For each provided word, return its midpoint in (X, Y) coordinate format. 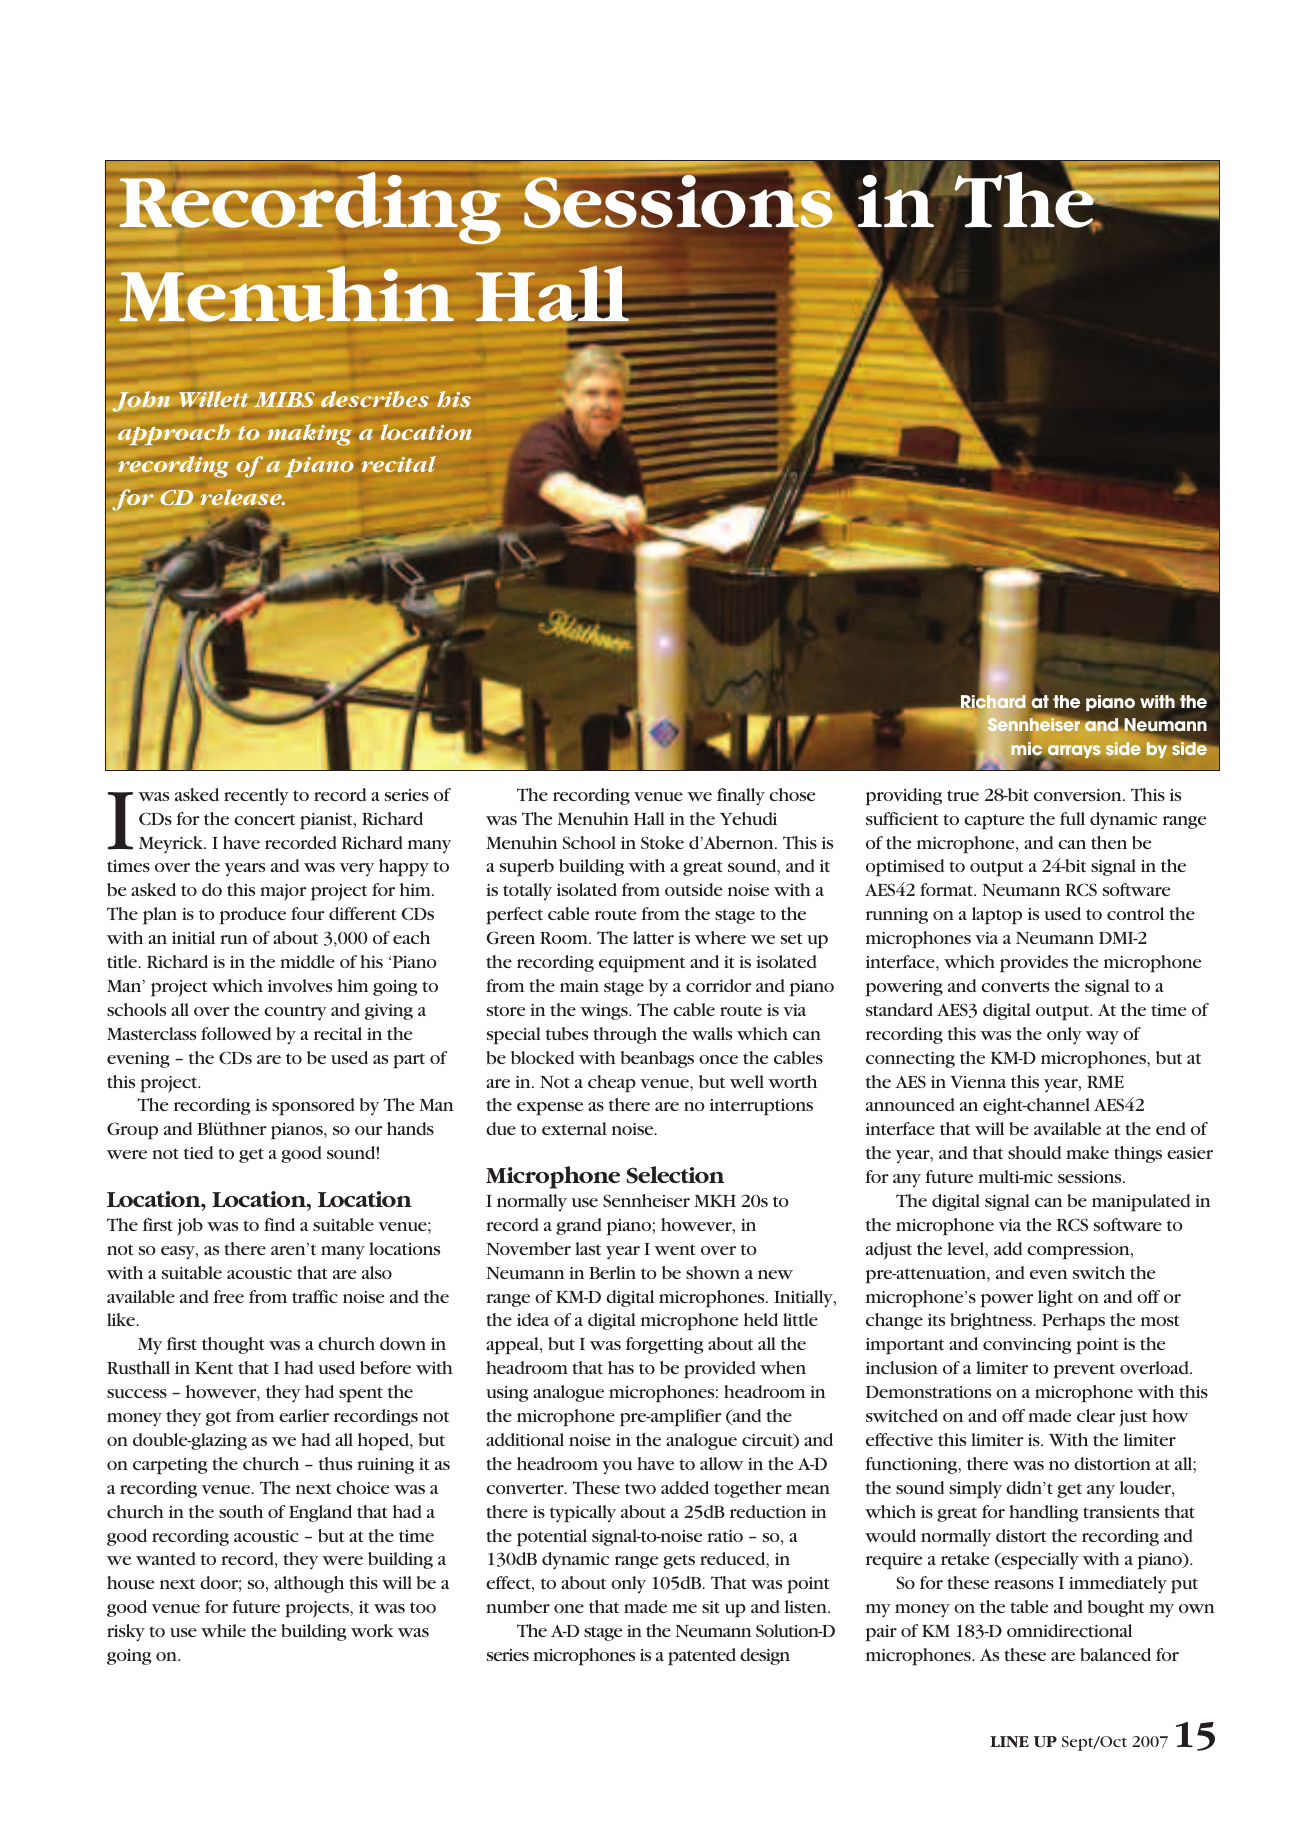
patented (702, 1657)
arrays (1074, 752)
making (310, 435)
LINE (1009, 1742)
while (223, 1630)
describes (375, 399)
